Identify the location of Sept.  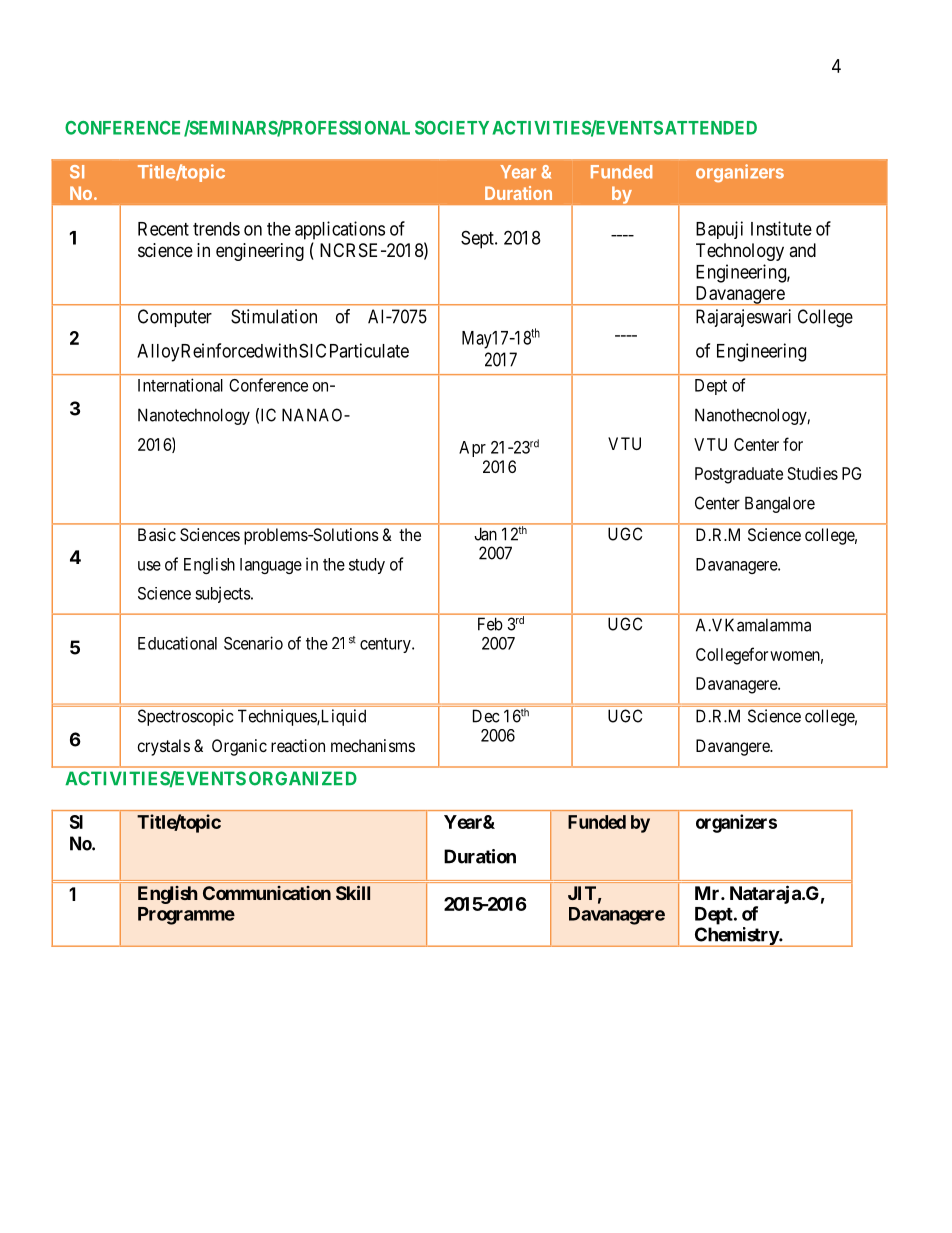
(478, 239).
